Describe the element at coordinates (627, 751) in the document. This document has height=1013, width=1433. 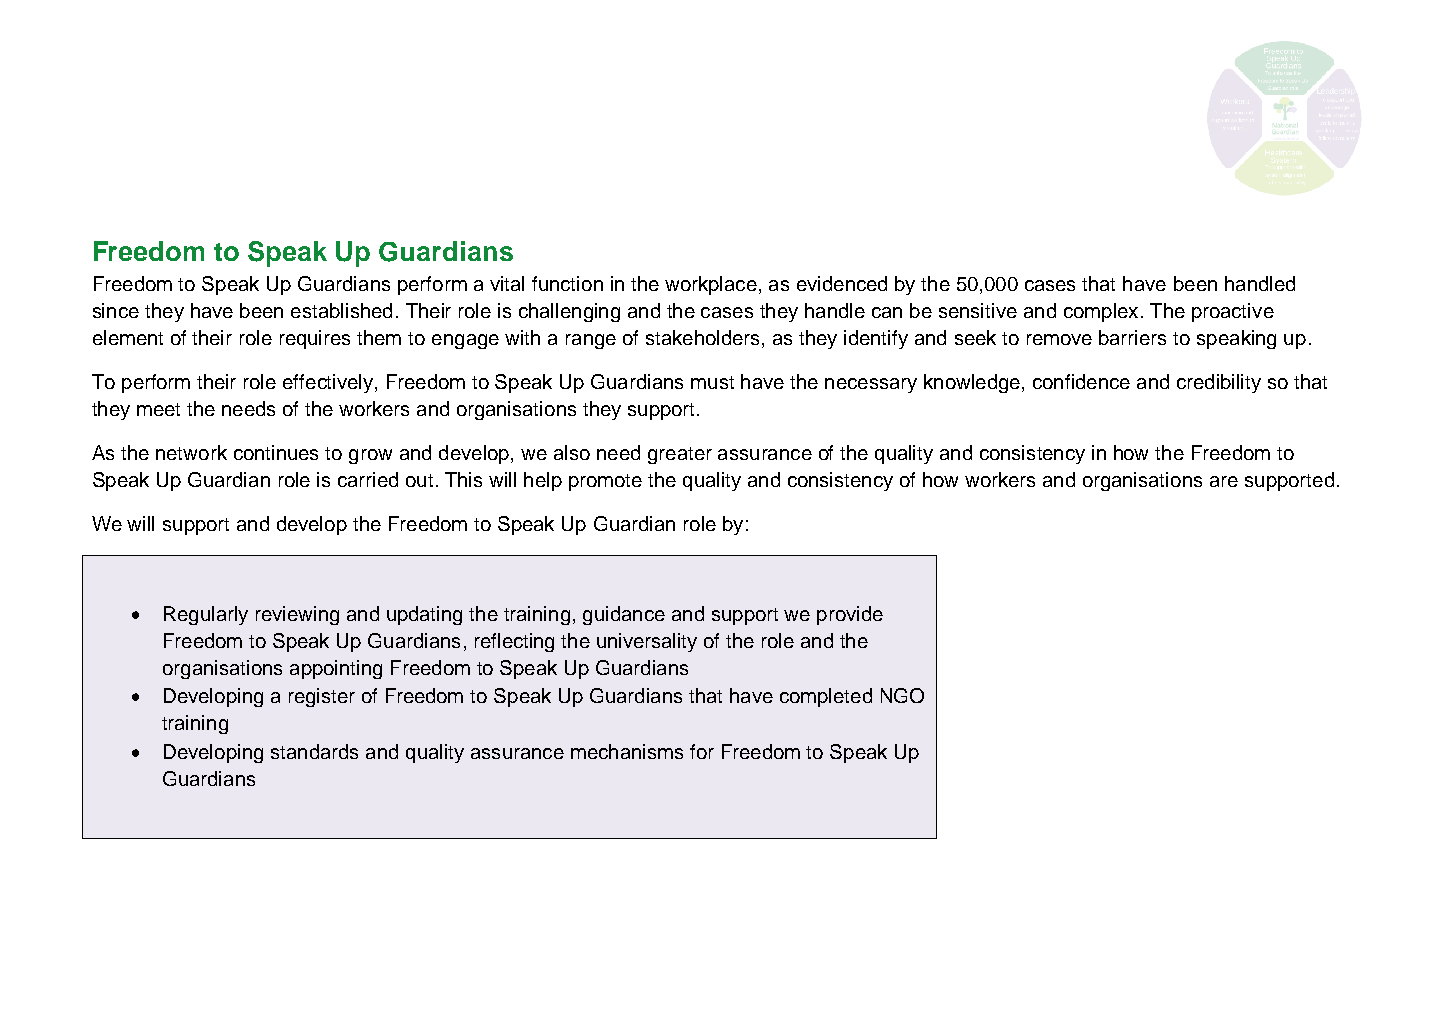
I see `mechanisms` at that location.
